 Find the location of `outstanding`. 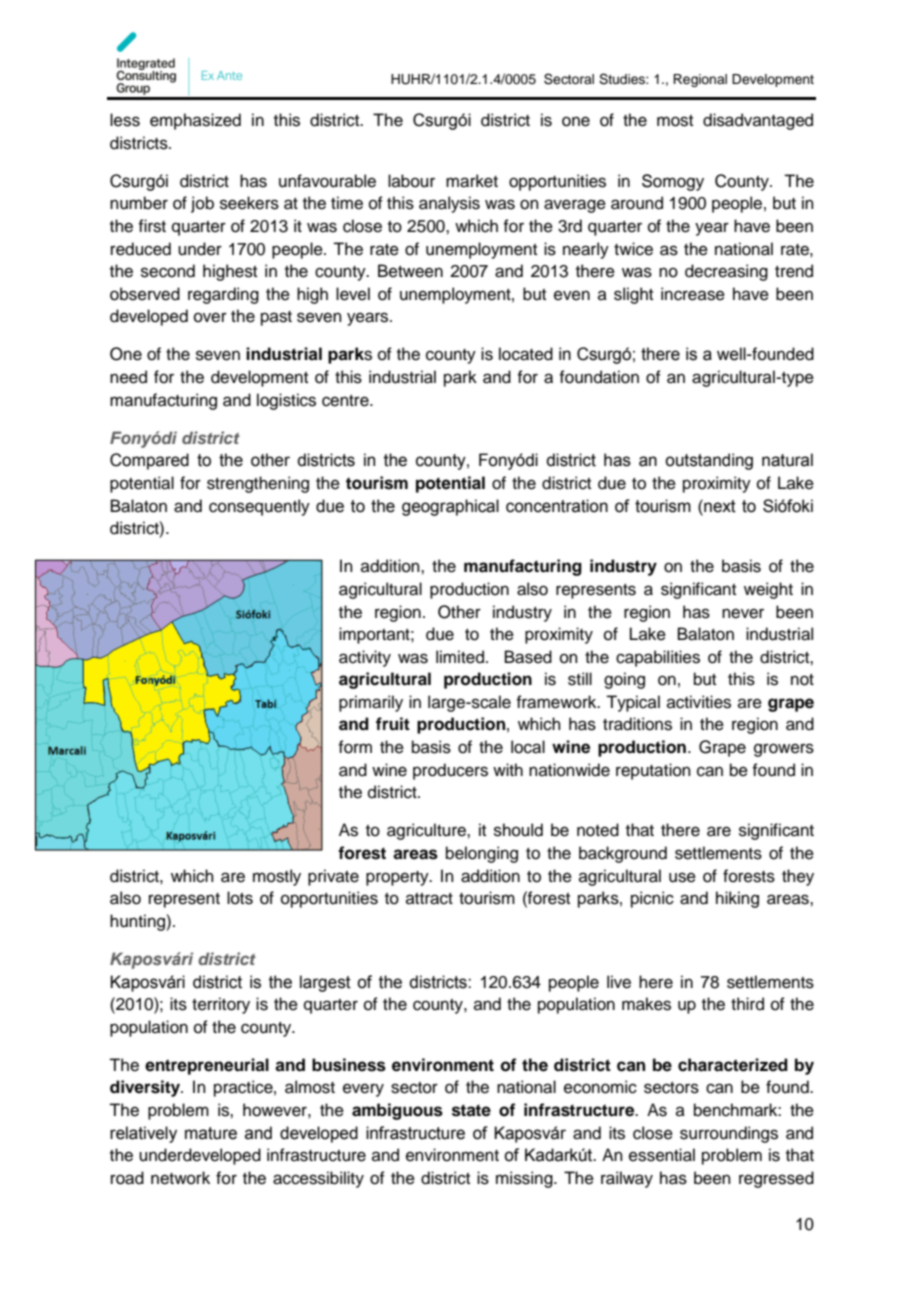

outstanding is located at coordinates (709, 461).
